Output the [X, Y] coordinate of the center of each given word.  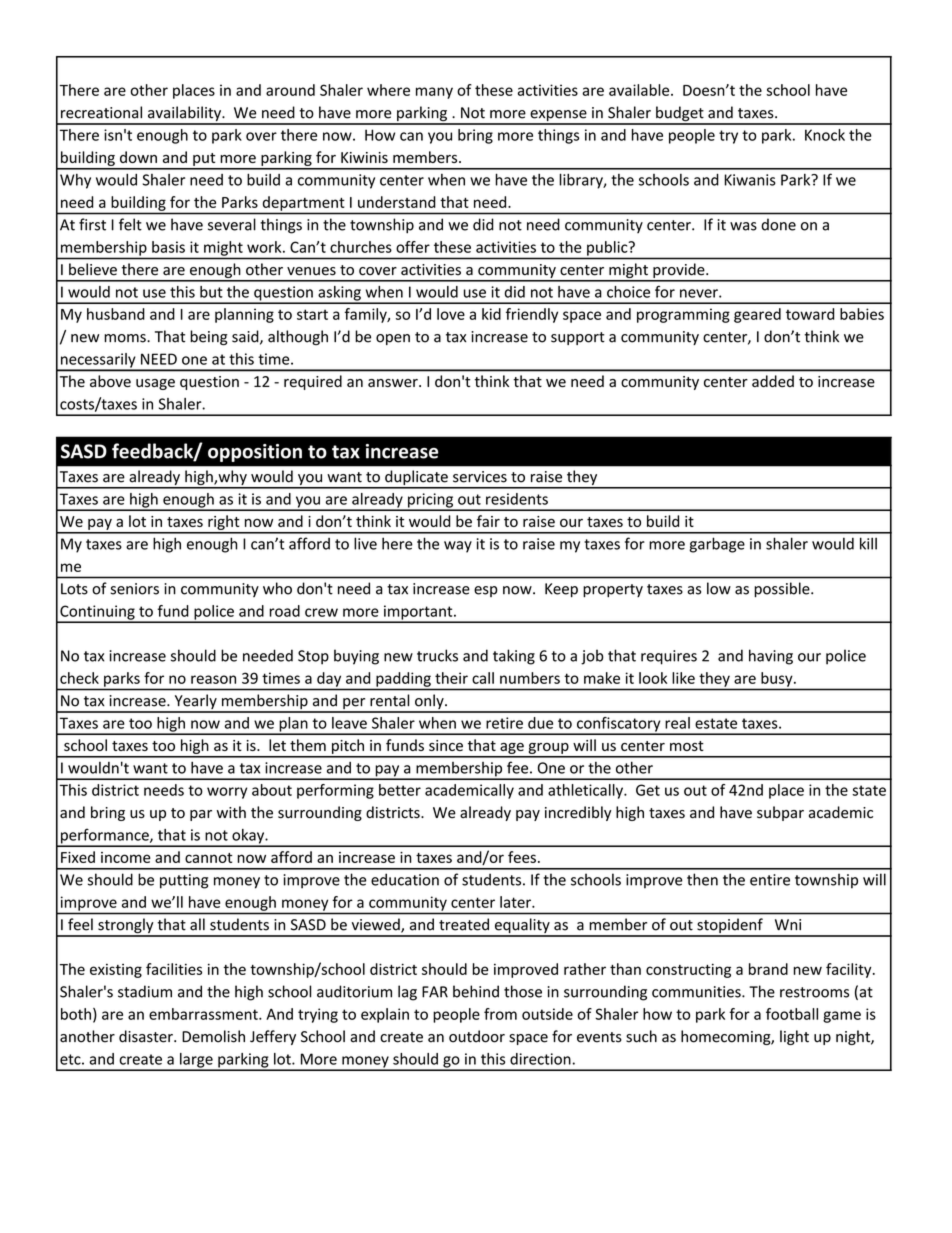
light [794, 1037]
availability [185, 115]
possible [783, 589]
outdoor [477, 1036]
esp [486, 591]
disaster [147, 1036]
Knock [825, 135]
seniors [135, 589]
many [434, 93]
